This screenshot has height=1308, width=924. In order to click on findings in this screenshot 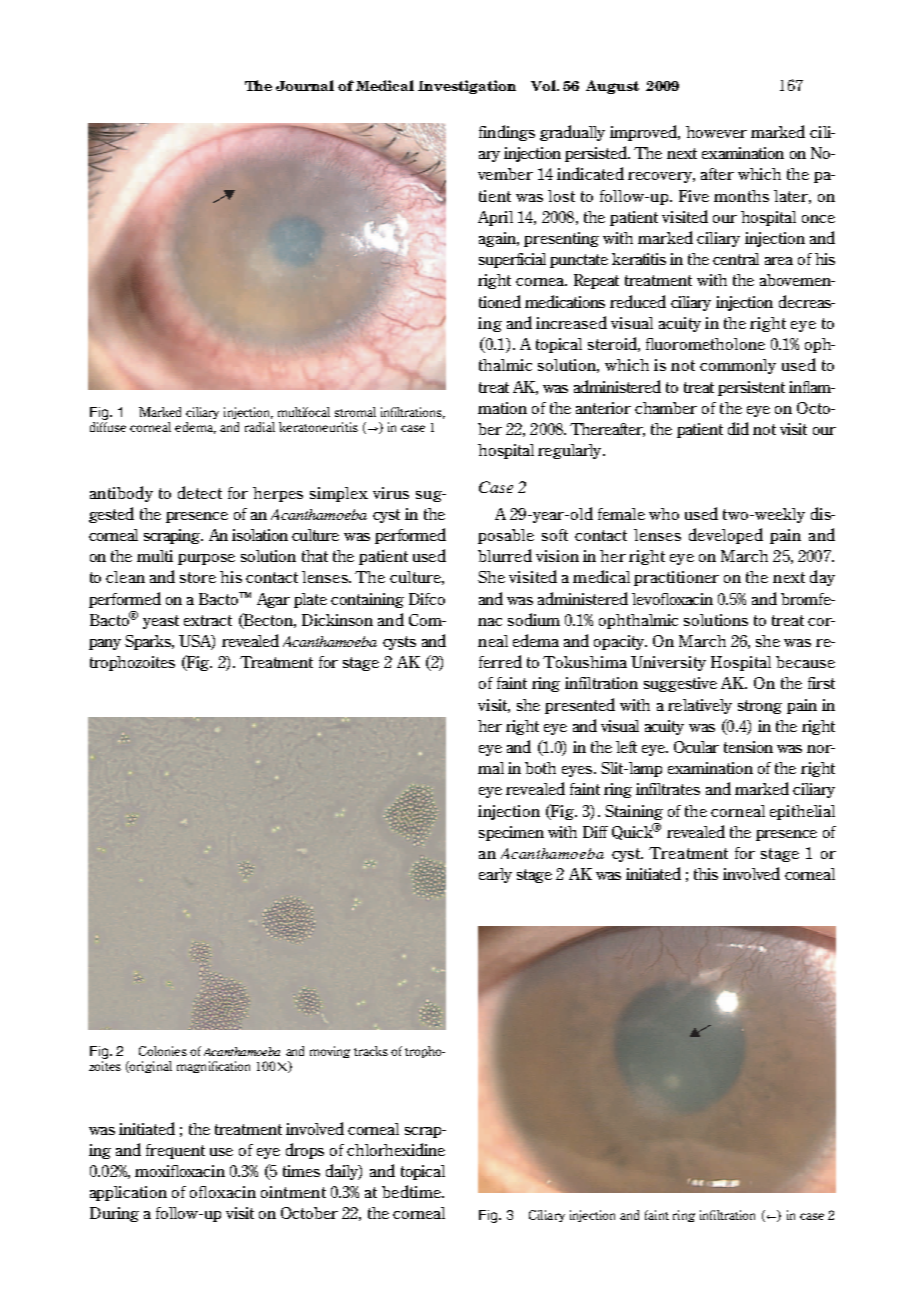, I will do `click(507, 133)`.
